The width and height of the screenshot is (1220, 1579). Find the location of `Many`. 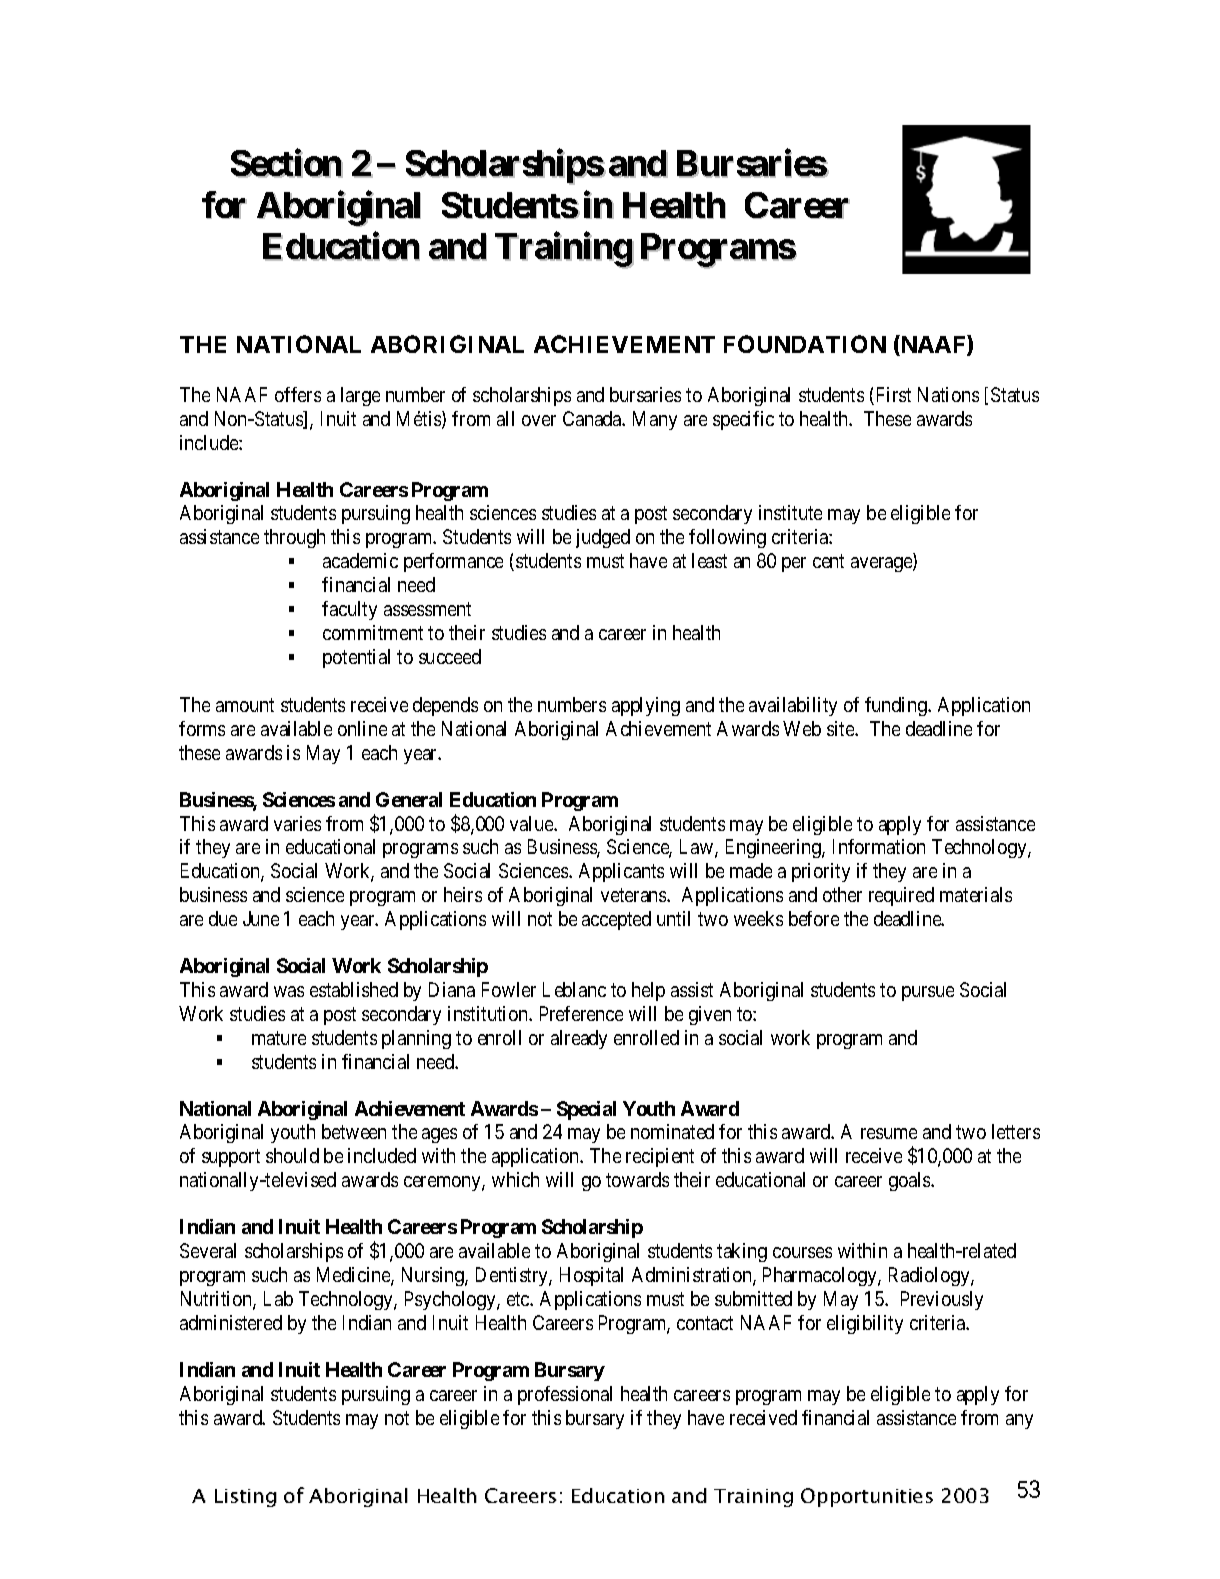

Many is located at coordinates (655, 420).
